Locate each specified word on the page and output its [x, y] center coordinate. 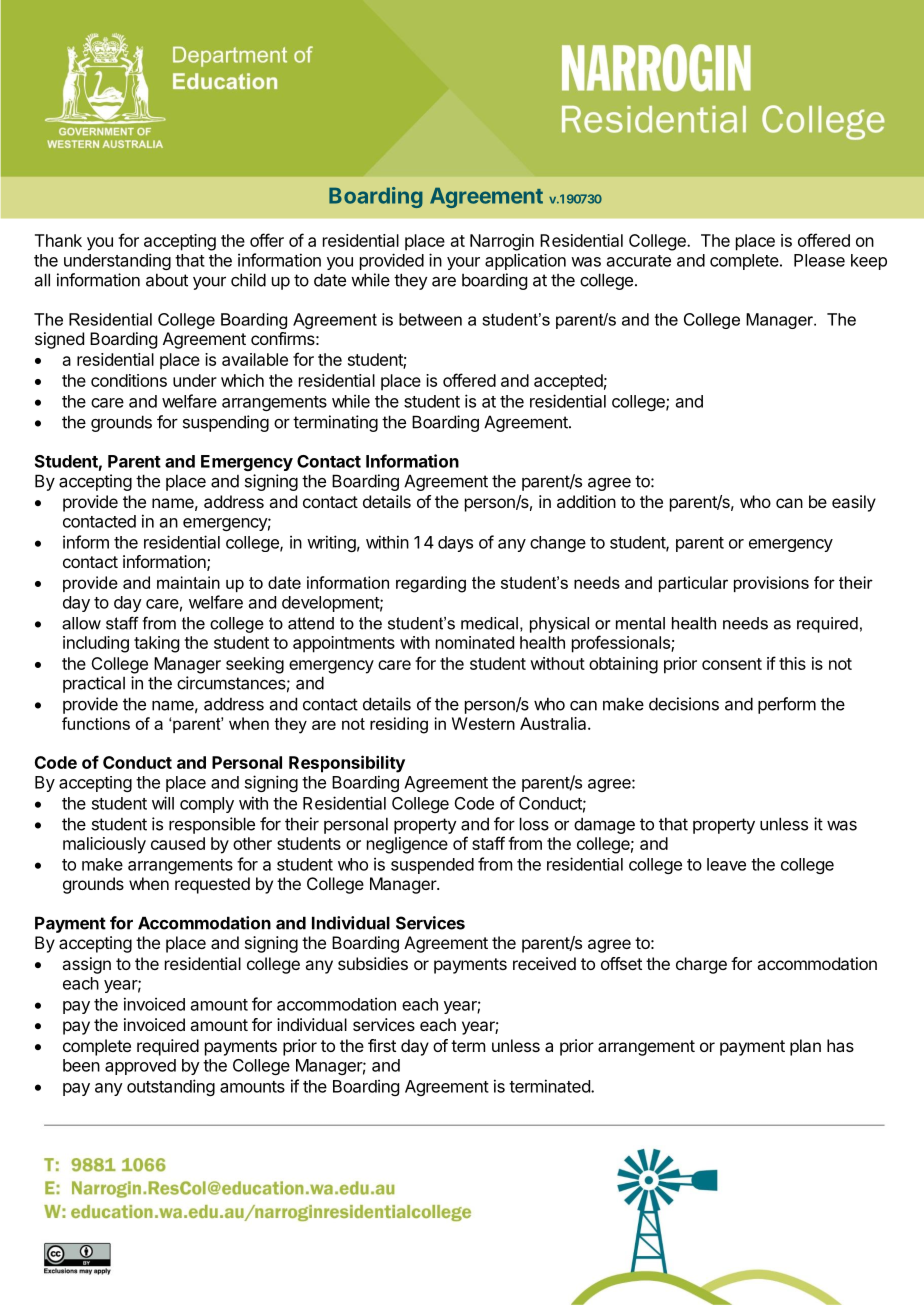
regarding [431, 584]
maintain [188, 582]
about [167, 280]
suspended [432, 866]
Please [819, 260]
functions [96, 723]
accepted [568, 382]
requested [212, 885]
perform [787, 705]
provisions [771, 584]
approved [140, 1067]
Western [483, 723]
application [525, 261]
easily [854, 503]
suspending [226, 423]
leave [726, 864]
